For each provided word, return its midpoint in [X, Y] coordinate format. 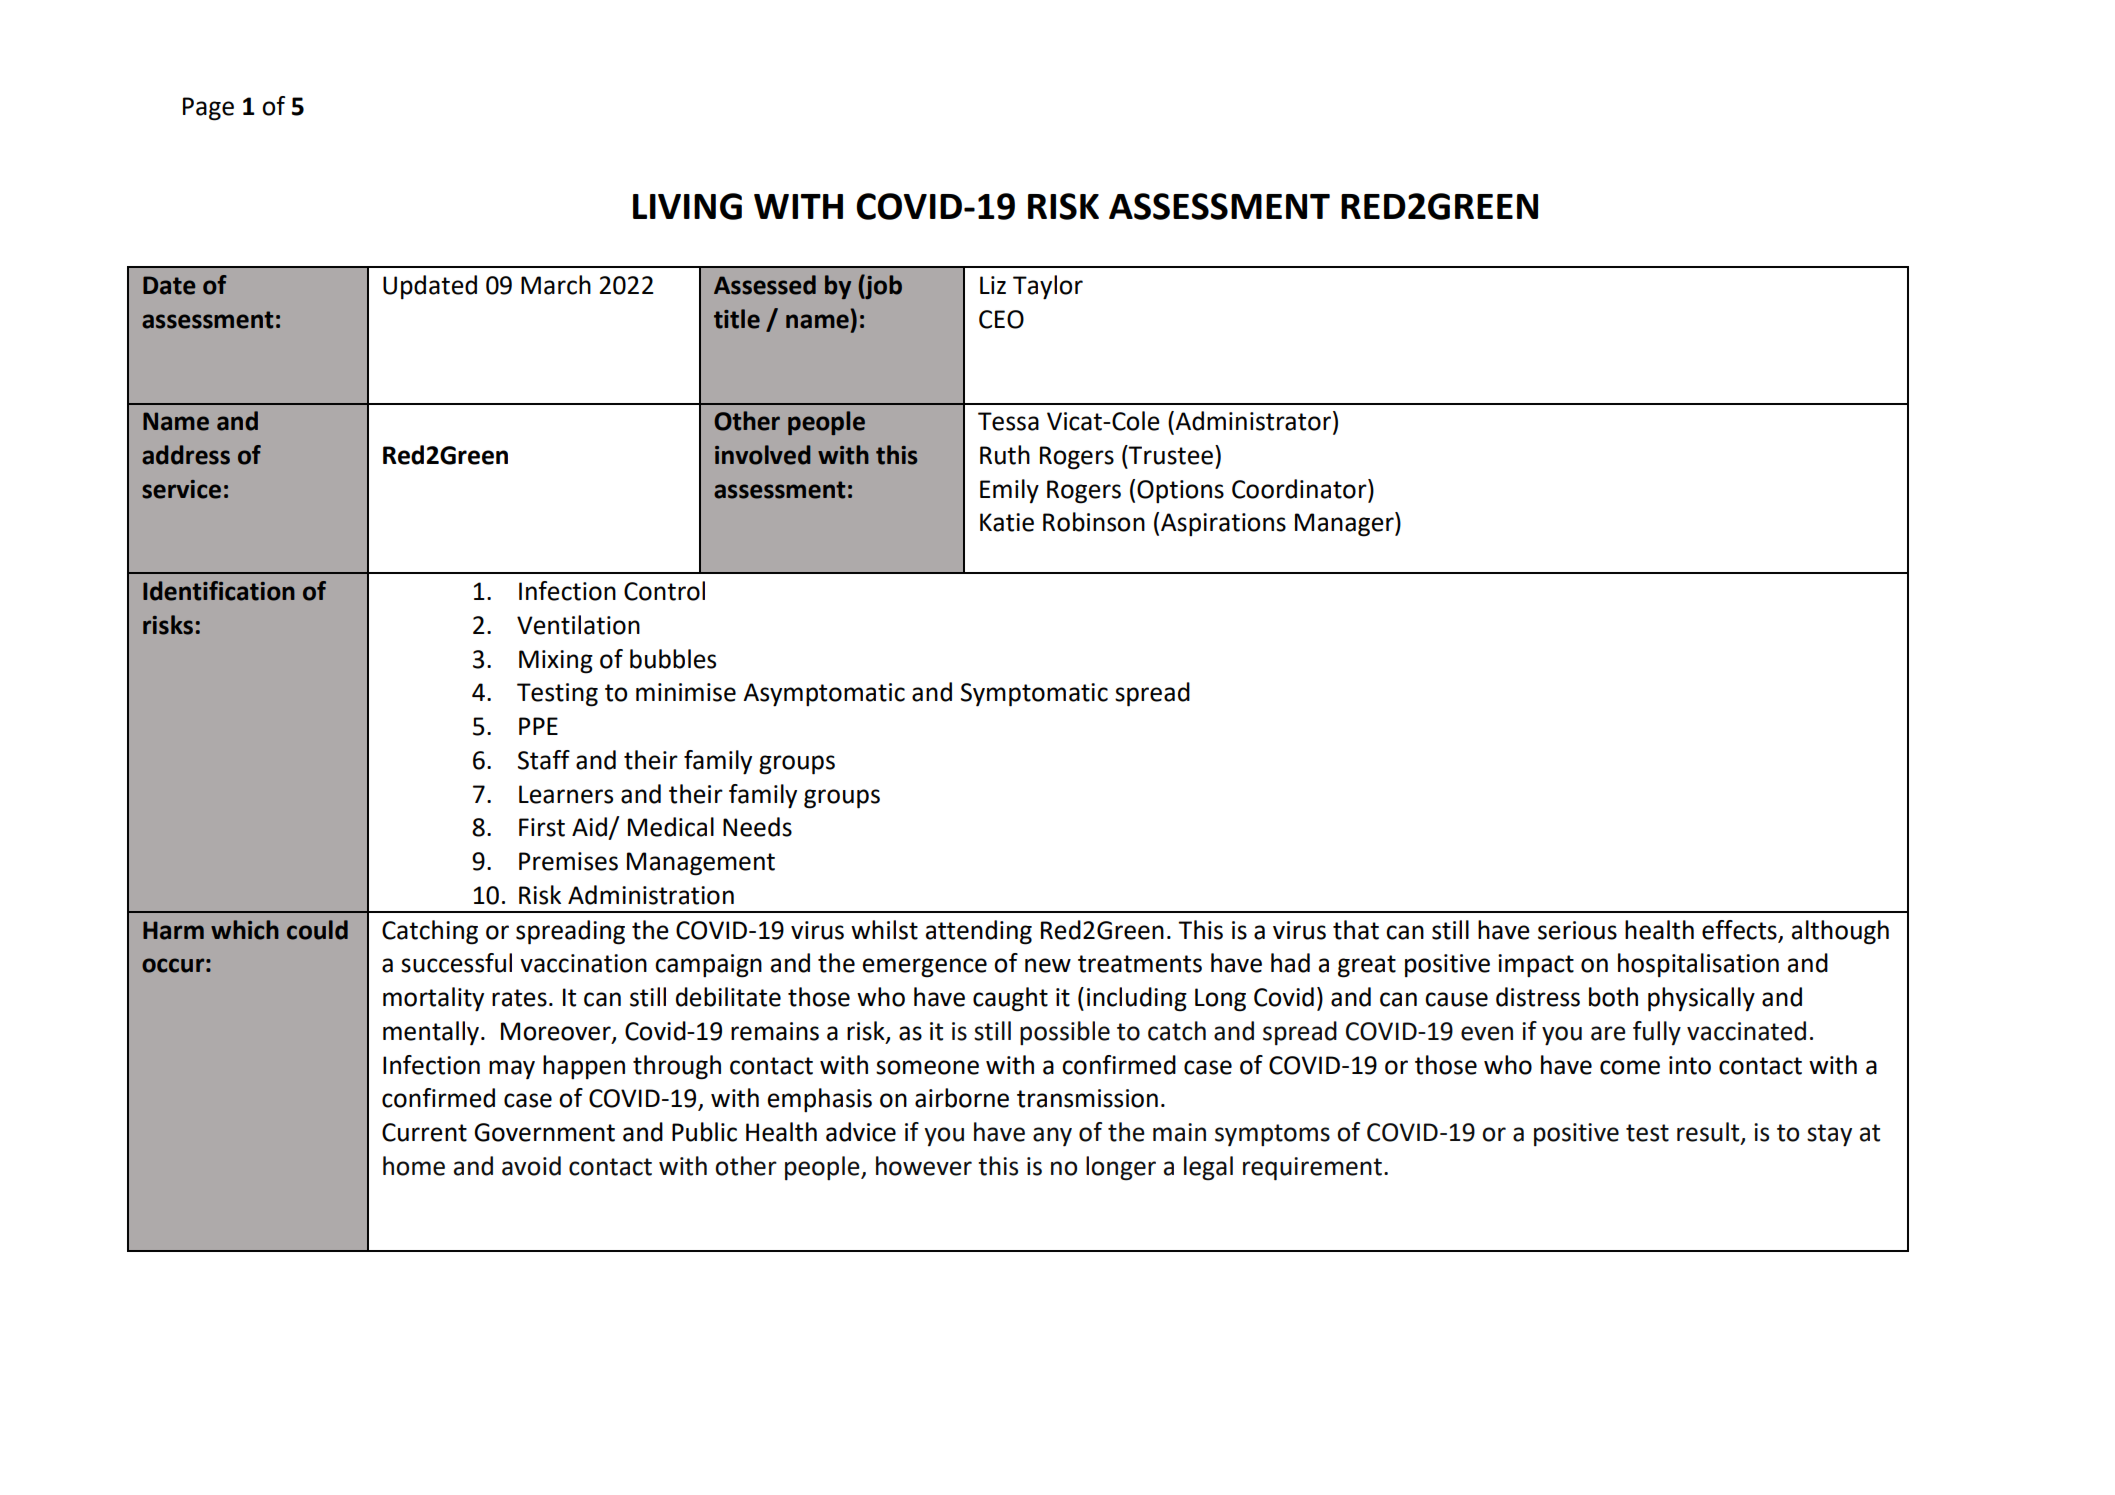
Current [424, 1132]
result [1709, 1133]
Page [208, 109]
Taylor [1048, 287]
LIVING [687, 206]
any [1052, 1137]
